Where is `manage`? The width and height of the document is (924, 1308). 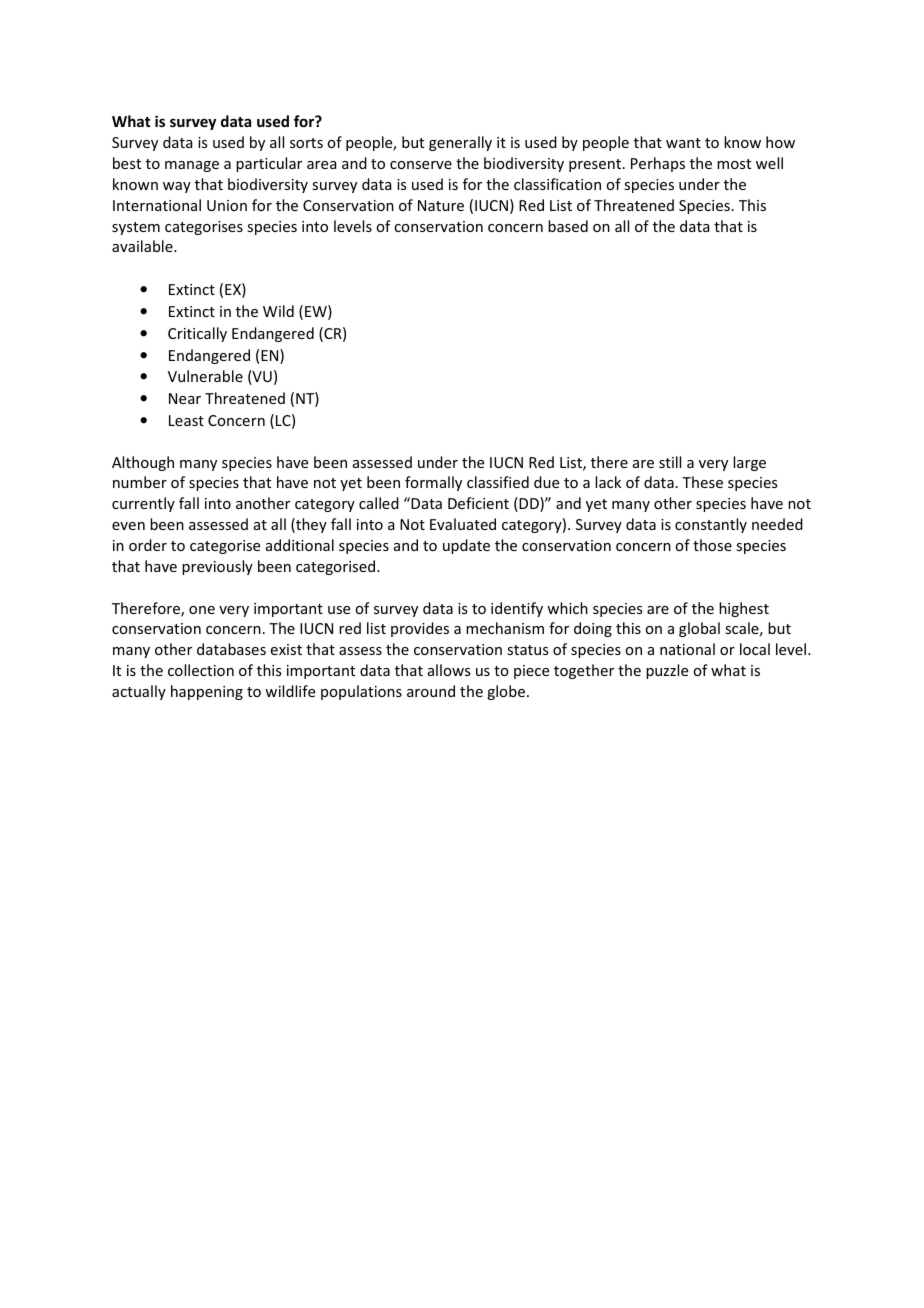 manage is located at coordinates (192, 166).
